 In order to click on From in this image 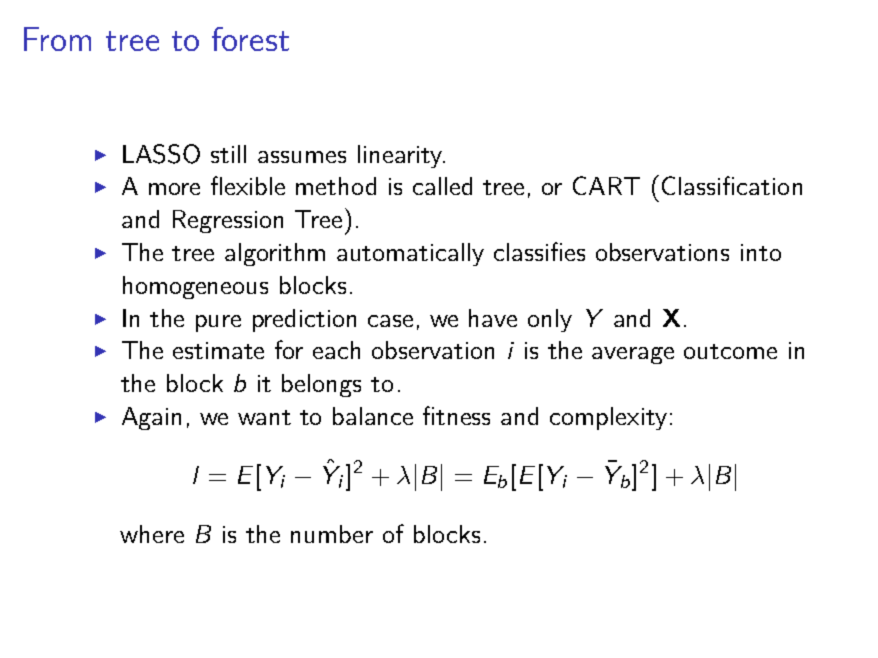, I will do `click(57, 39)`.
